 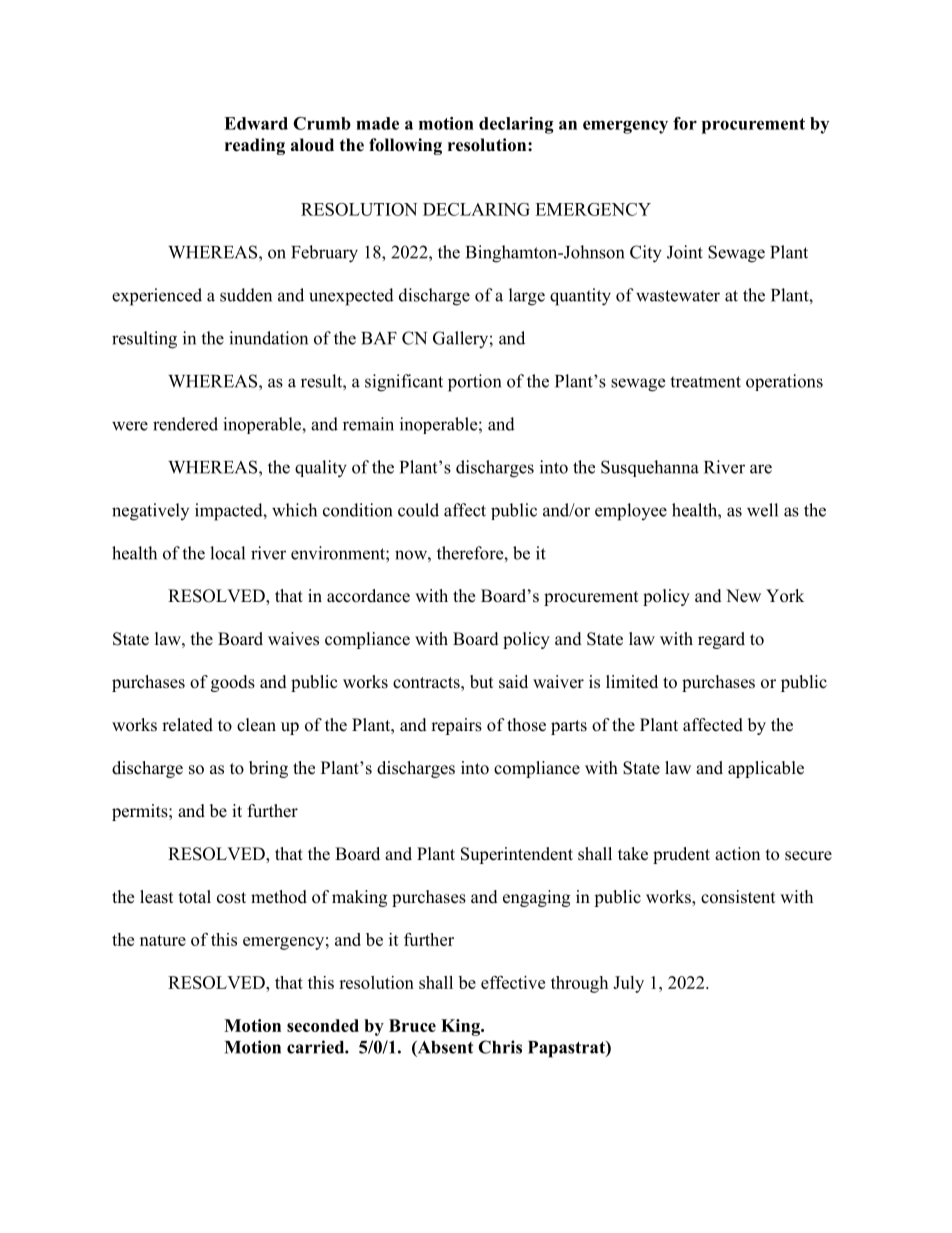 I want to click on Chris, so click(x=500, y=1047).
